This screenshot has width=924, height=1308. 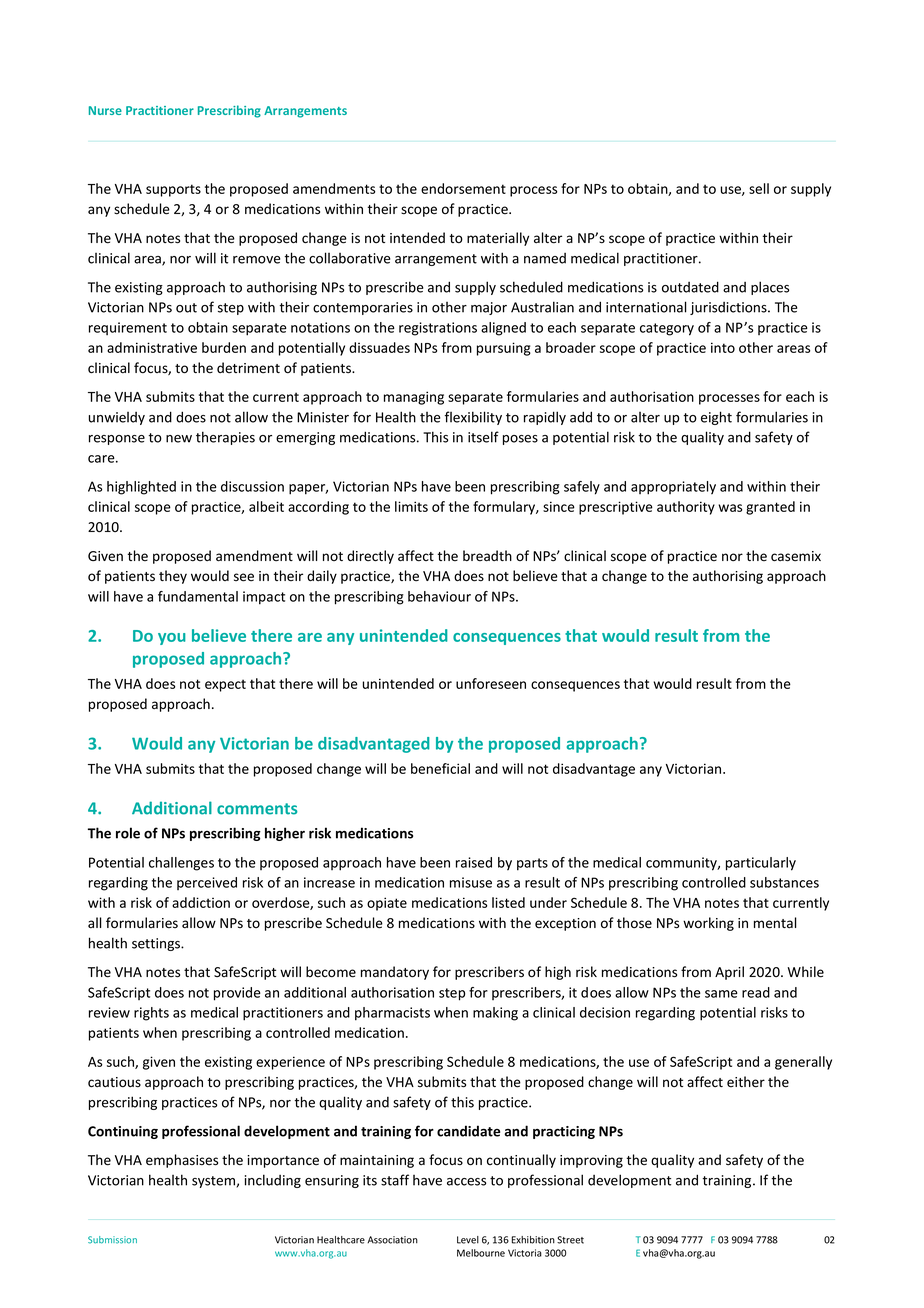 What do you see at coordinates (182, 1161) in the screenshot?
I see `emphasises` at bounding box center [182, 1161].
